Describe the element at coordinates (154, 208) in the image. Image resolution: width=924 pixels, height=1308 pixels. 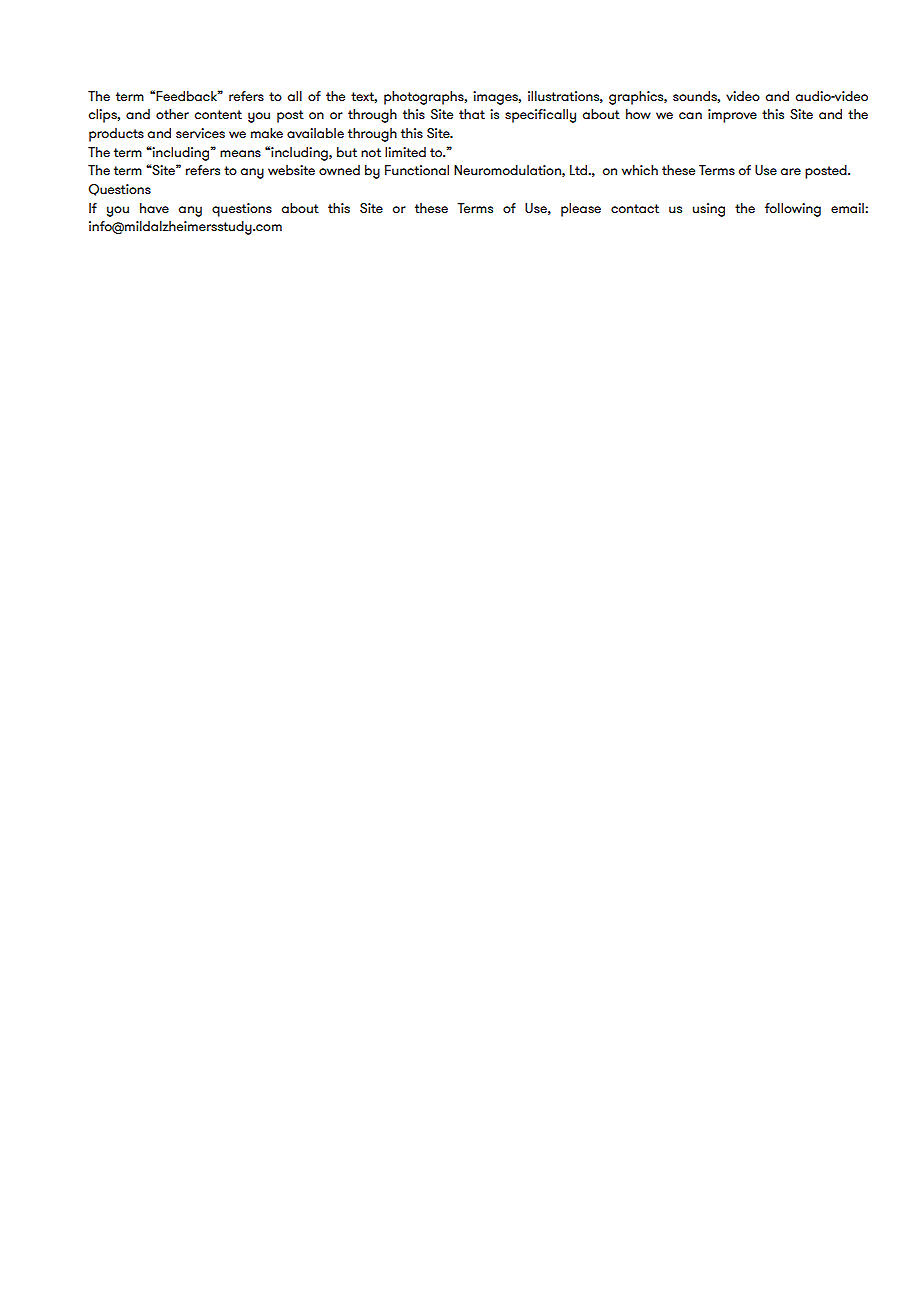
I see `have` at that location.
